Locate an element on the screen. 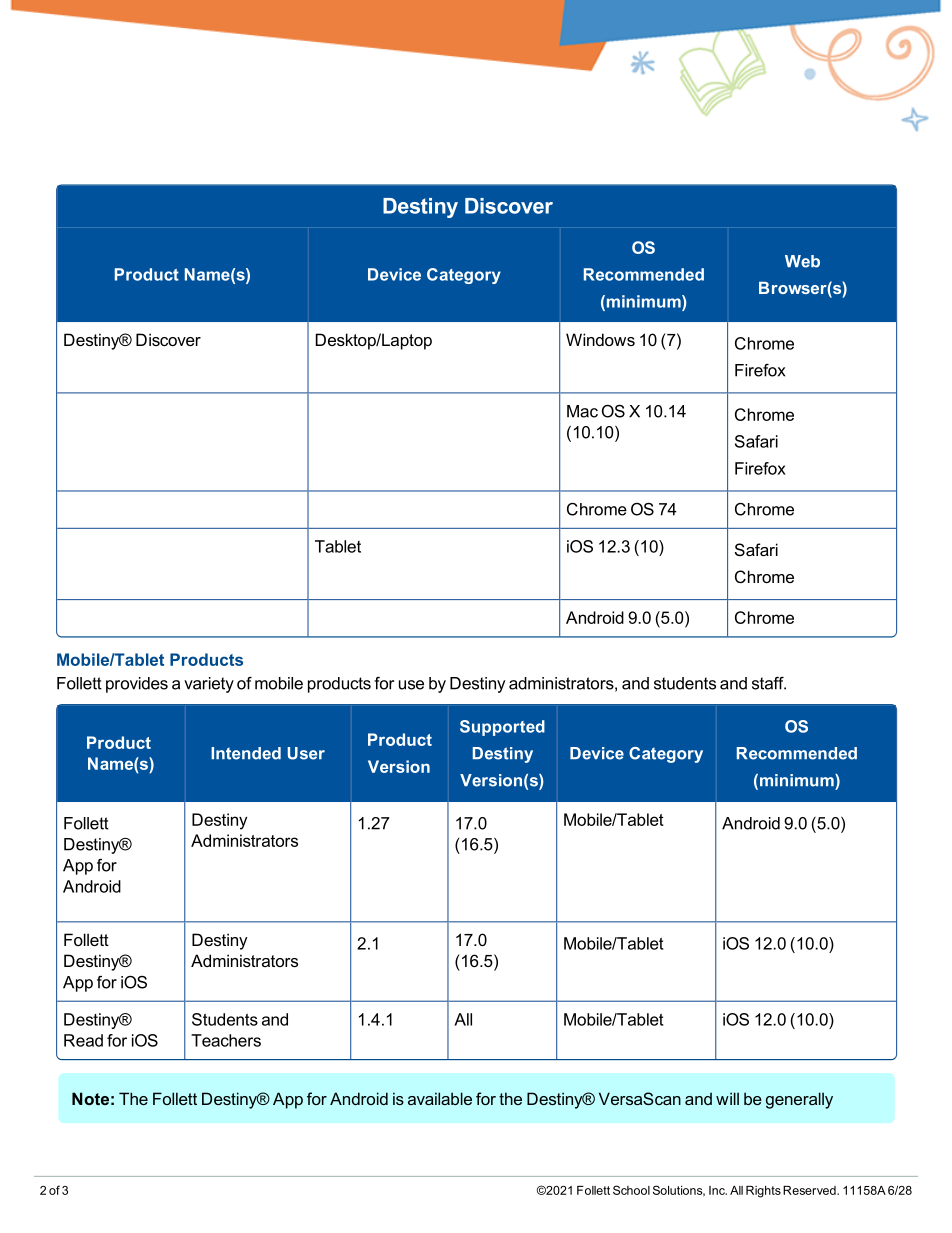 This screenshot has height=1233, width=952. Web is located at coordinates (802, 261).
